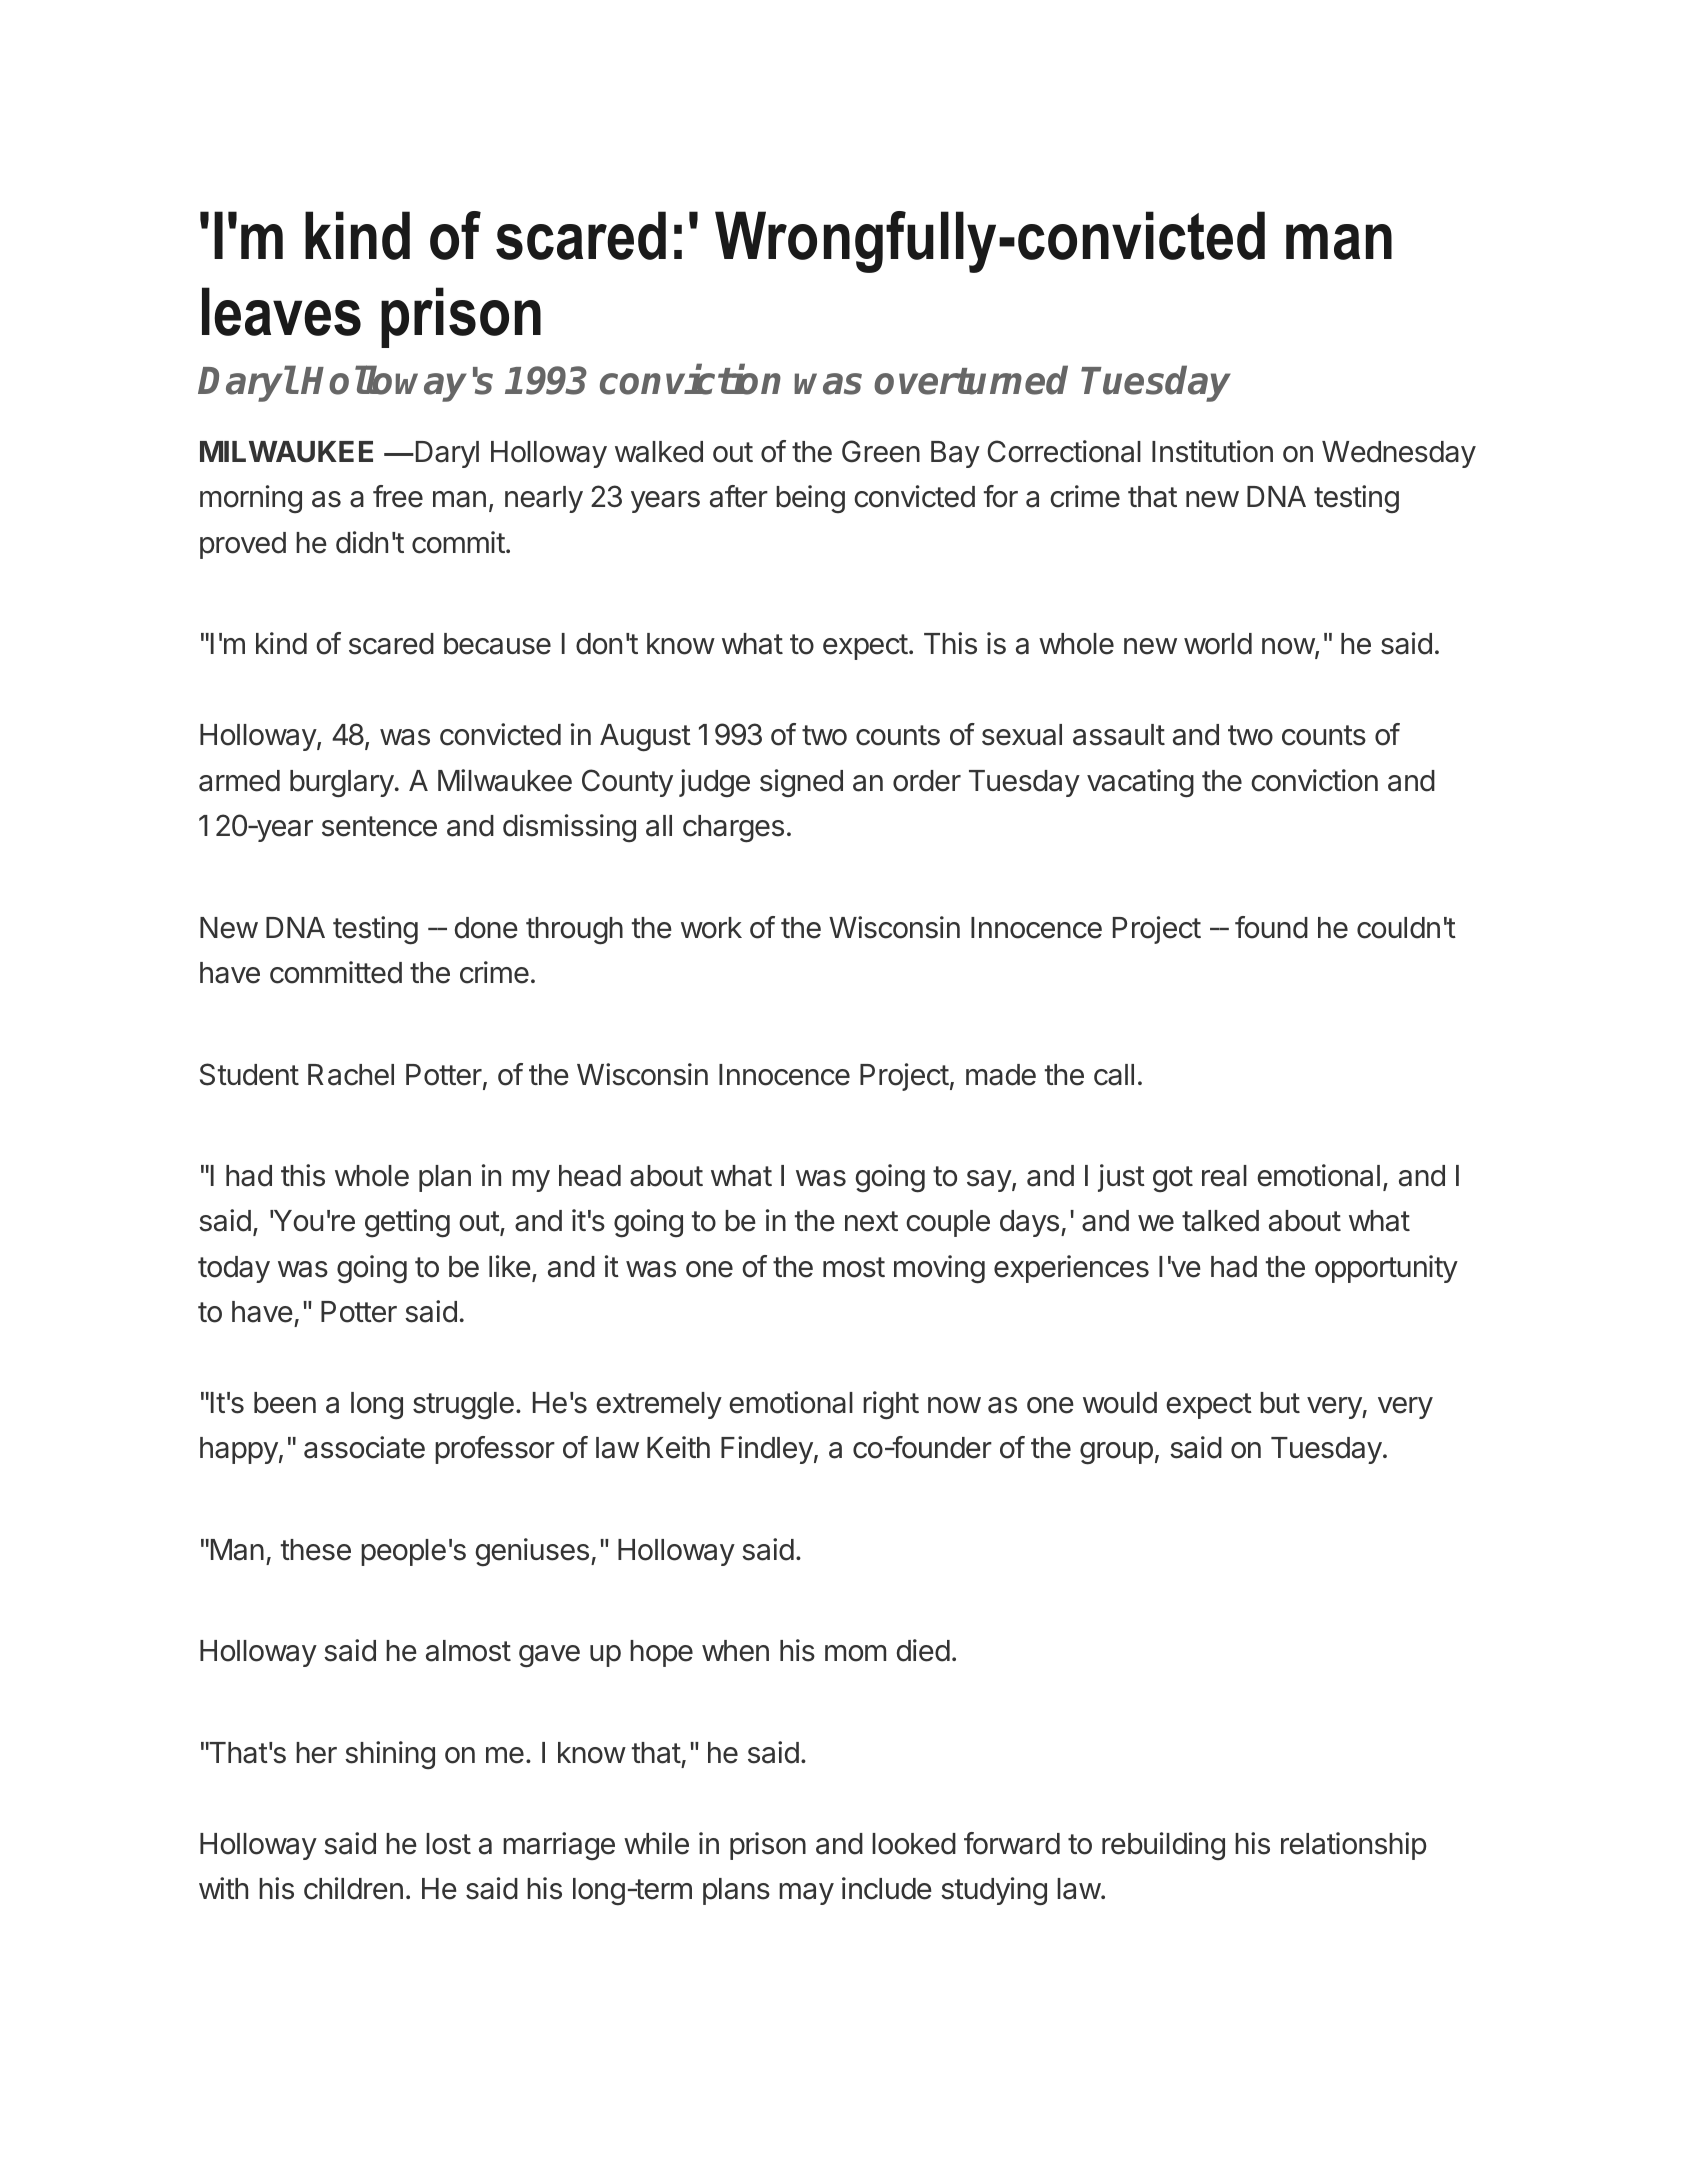 This document has width=1684, height=2179. Describe the element at coordinates (1220, 1221) in the document. I see `talked` at that location.
